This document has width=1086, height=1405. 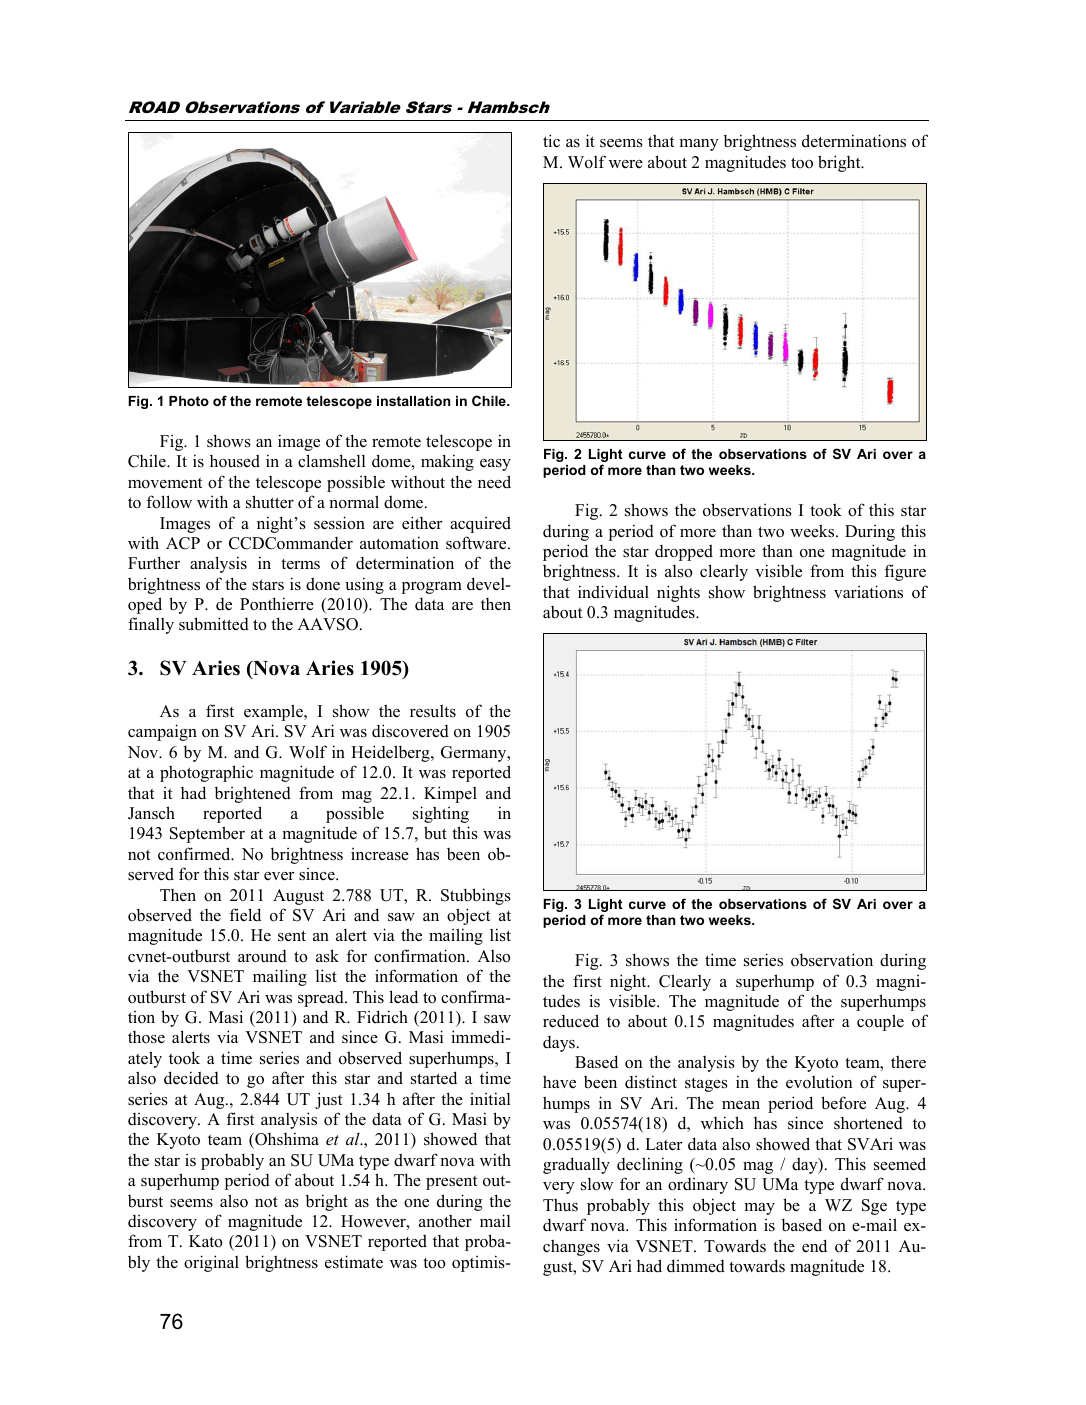 I want to click on were, so click(x=626, y=164).
